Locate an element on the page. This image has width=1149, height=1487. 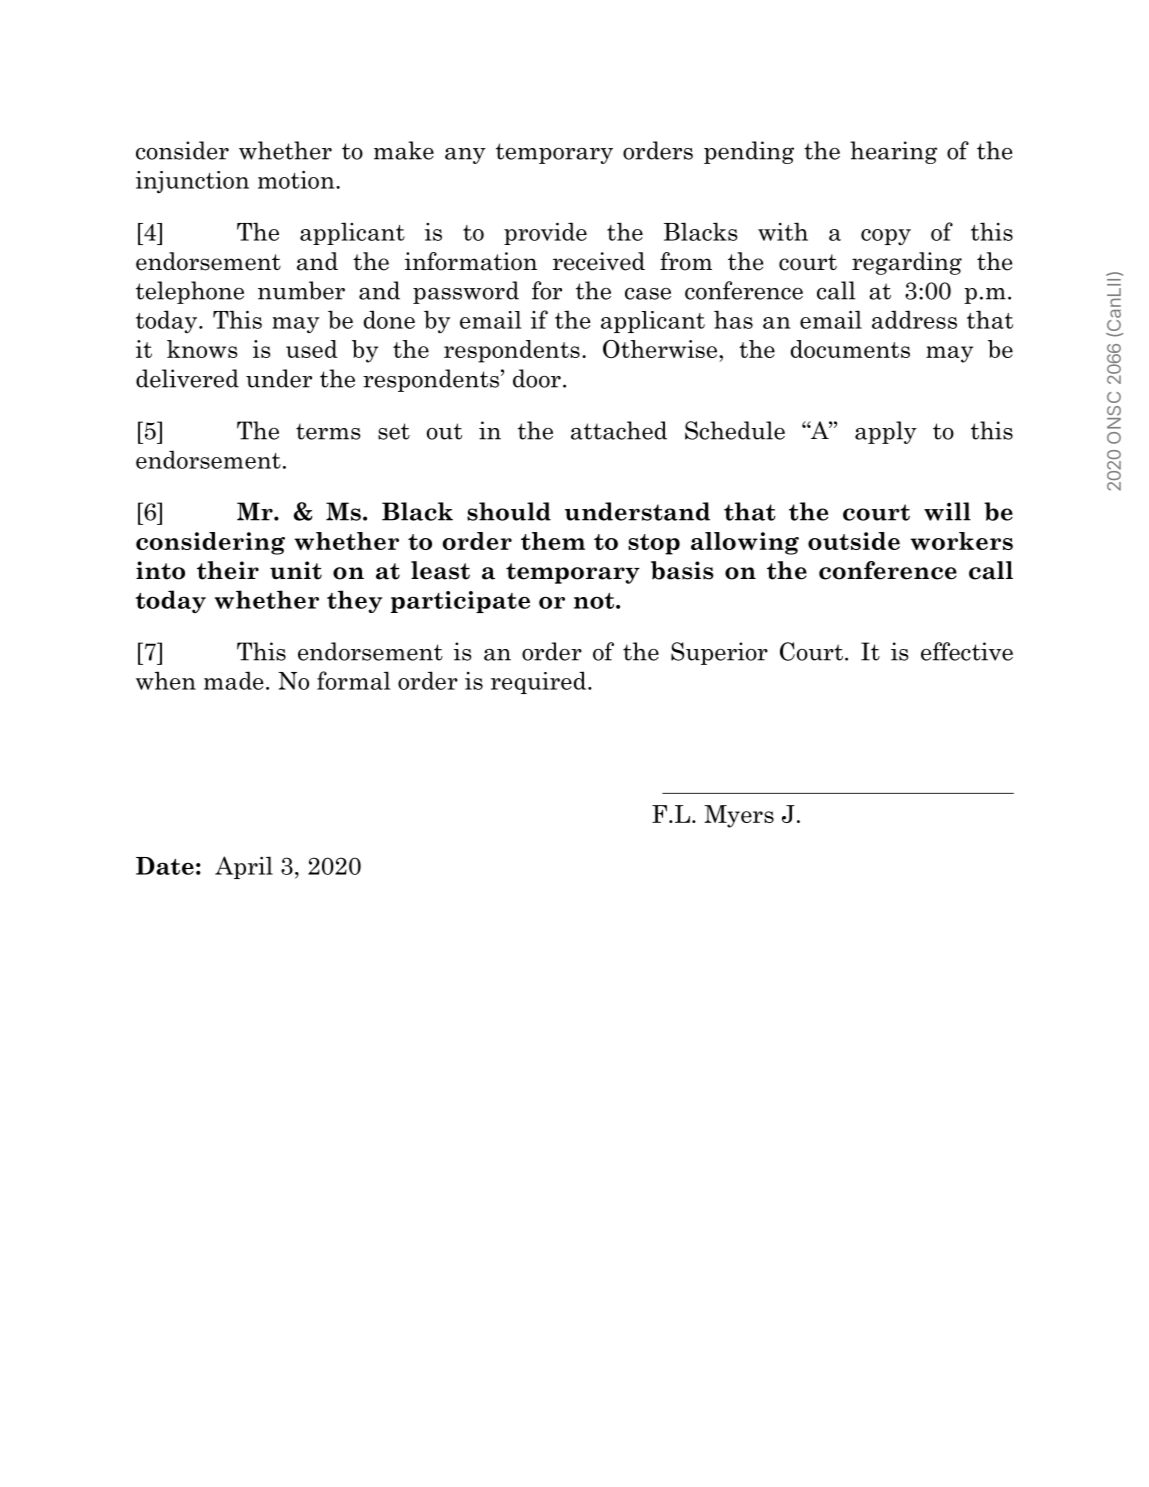
motion is located at coordinates (297, 179).
